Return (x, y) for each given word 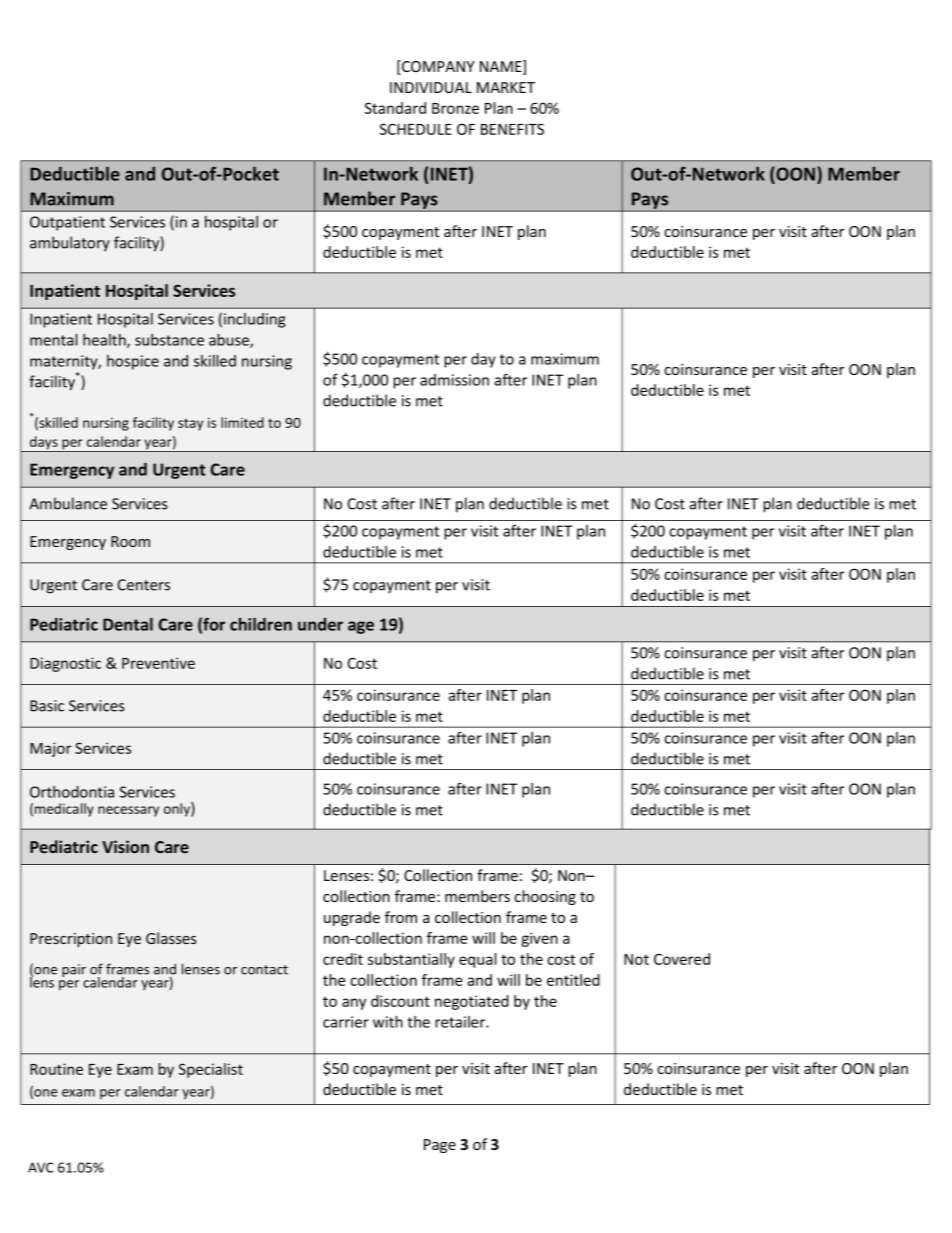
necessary (128, 811)
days (44, 444)
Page (440, 1146)
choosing (545, 897)
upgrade (352, 918)
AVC (41, 1167)
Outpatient (67, 223)
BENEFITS (512, 129)
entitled (573, 980)
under (320, 624)
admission (454, 380)
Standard (395, 108)
